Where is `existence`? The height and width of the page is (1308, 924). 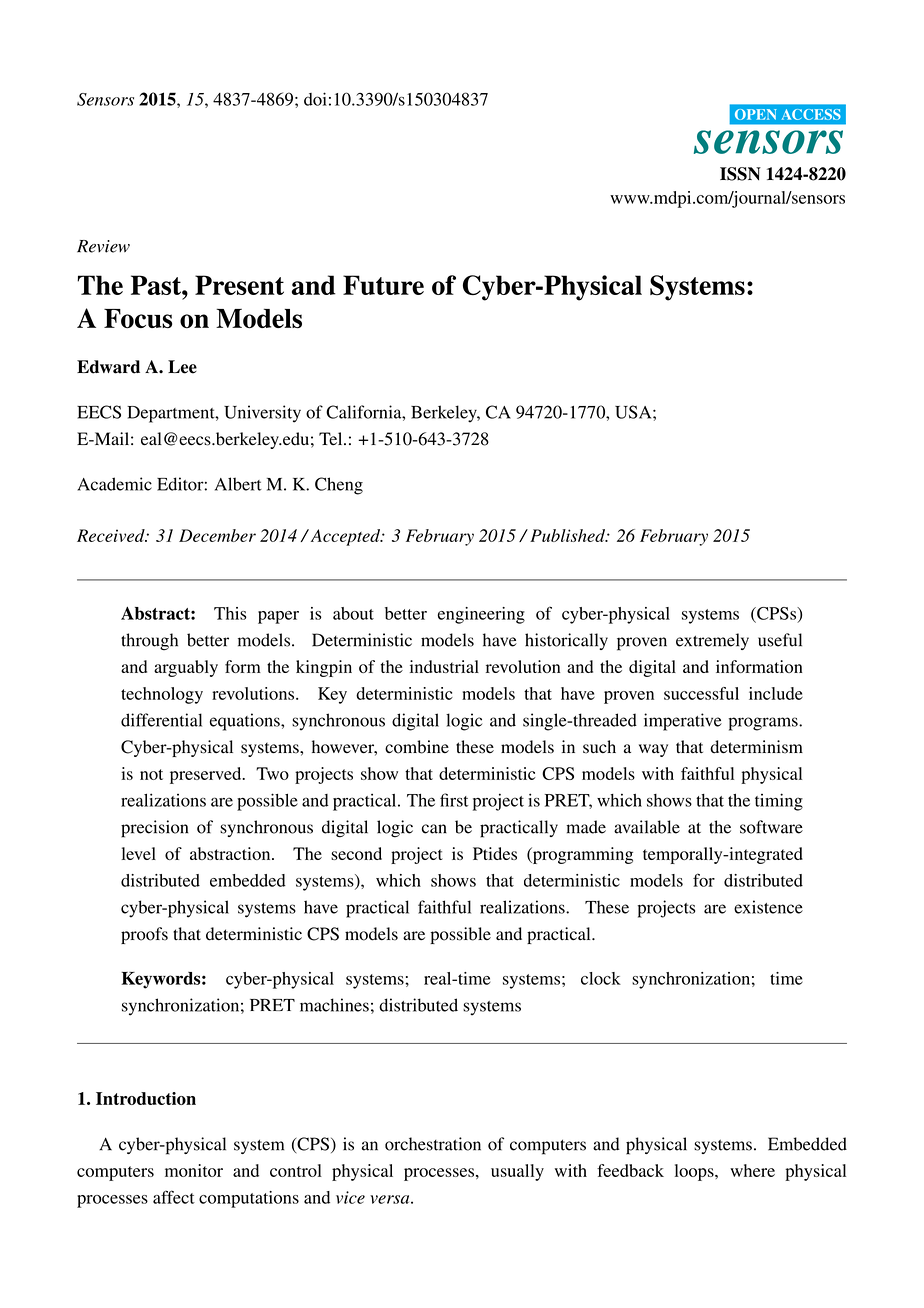 existence is located at coordinates (768, 907).
